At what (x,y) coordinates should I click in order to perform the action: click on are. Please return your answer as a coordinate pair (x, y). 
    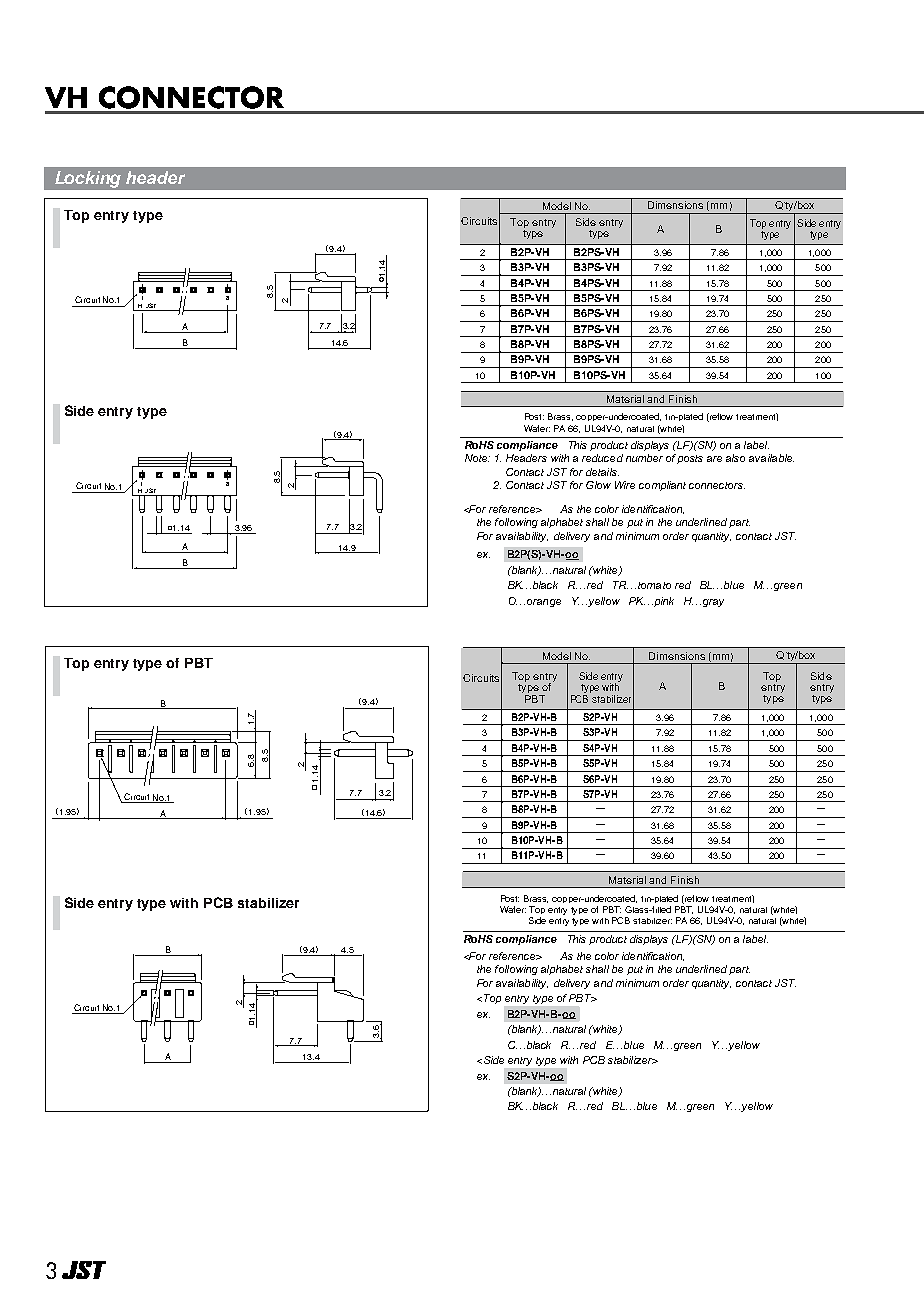
    Looking at the image, I should click on (714, 459).
